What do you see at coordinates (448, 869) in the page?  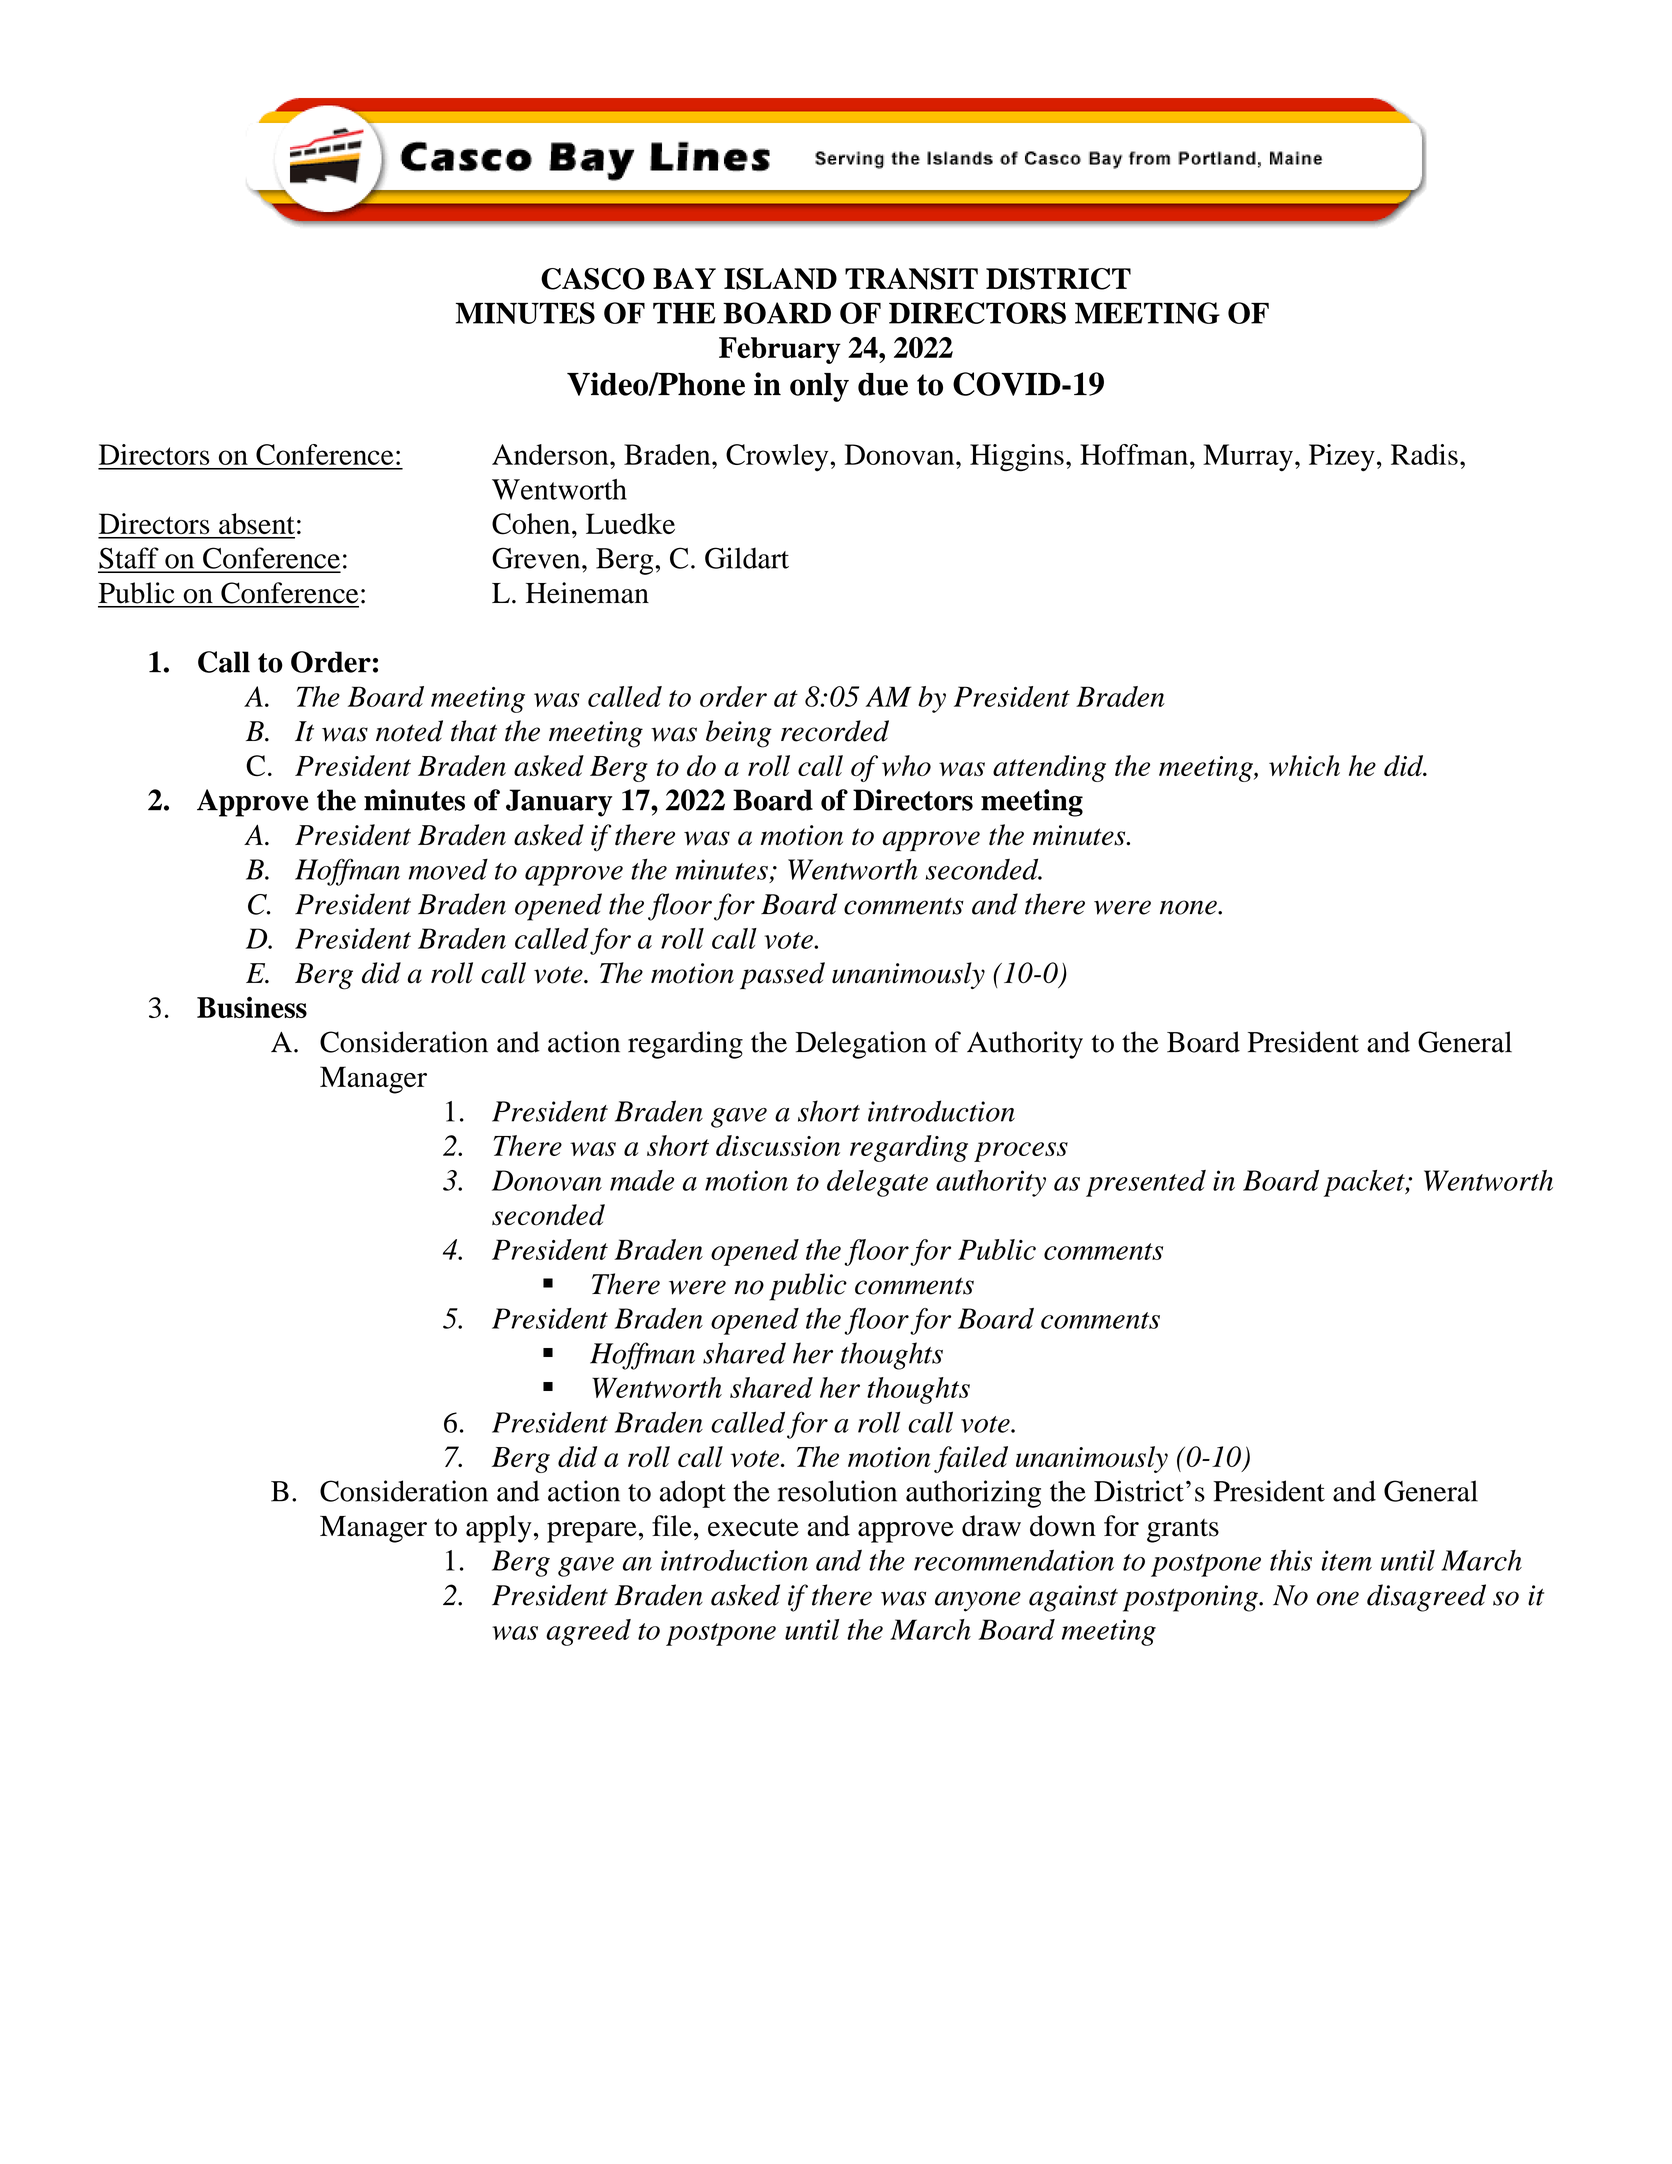 I see `moved` at bounding box center [448, 869].
